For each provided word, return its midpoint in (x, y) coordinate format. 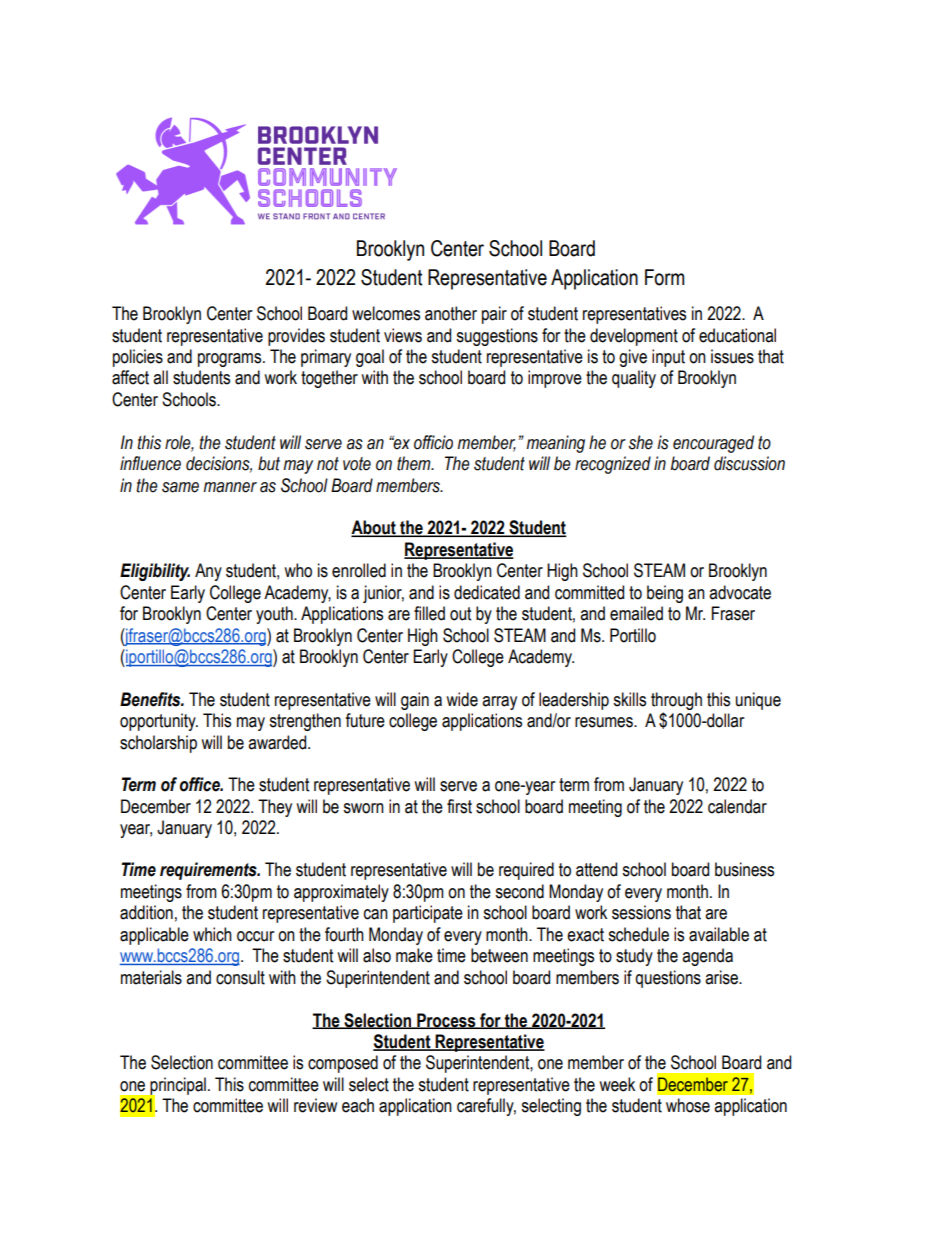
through (676, 701)
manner (230, 487)
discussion (749, 463)
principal (177, 1087)
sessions (641, 912)
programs (231, 360)
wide (462, 699)
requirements (209, 871)
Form (664, 277)
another (451, 313)
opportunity (159, 722)
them (415, 463)
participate (428, 914)
